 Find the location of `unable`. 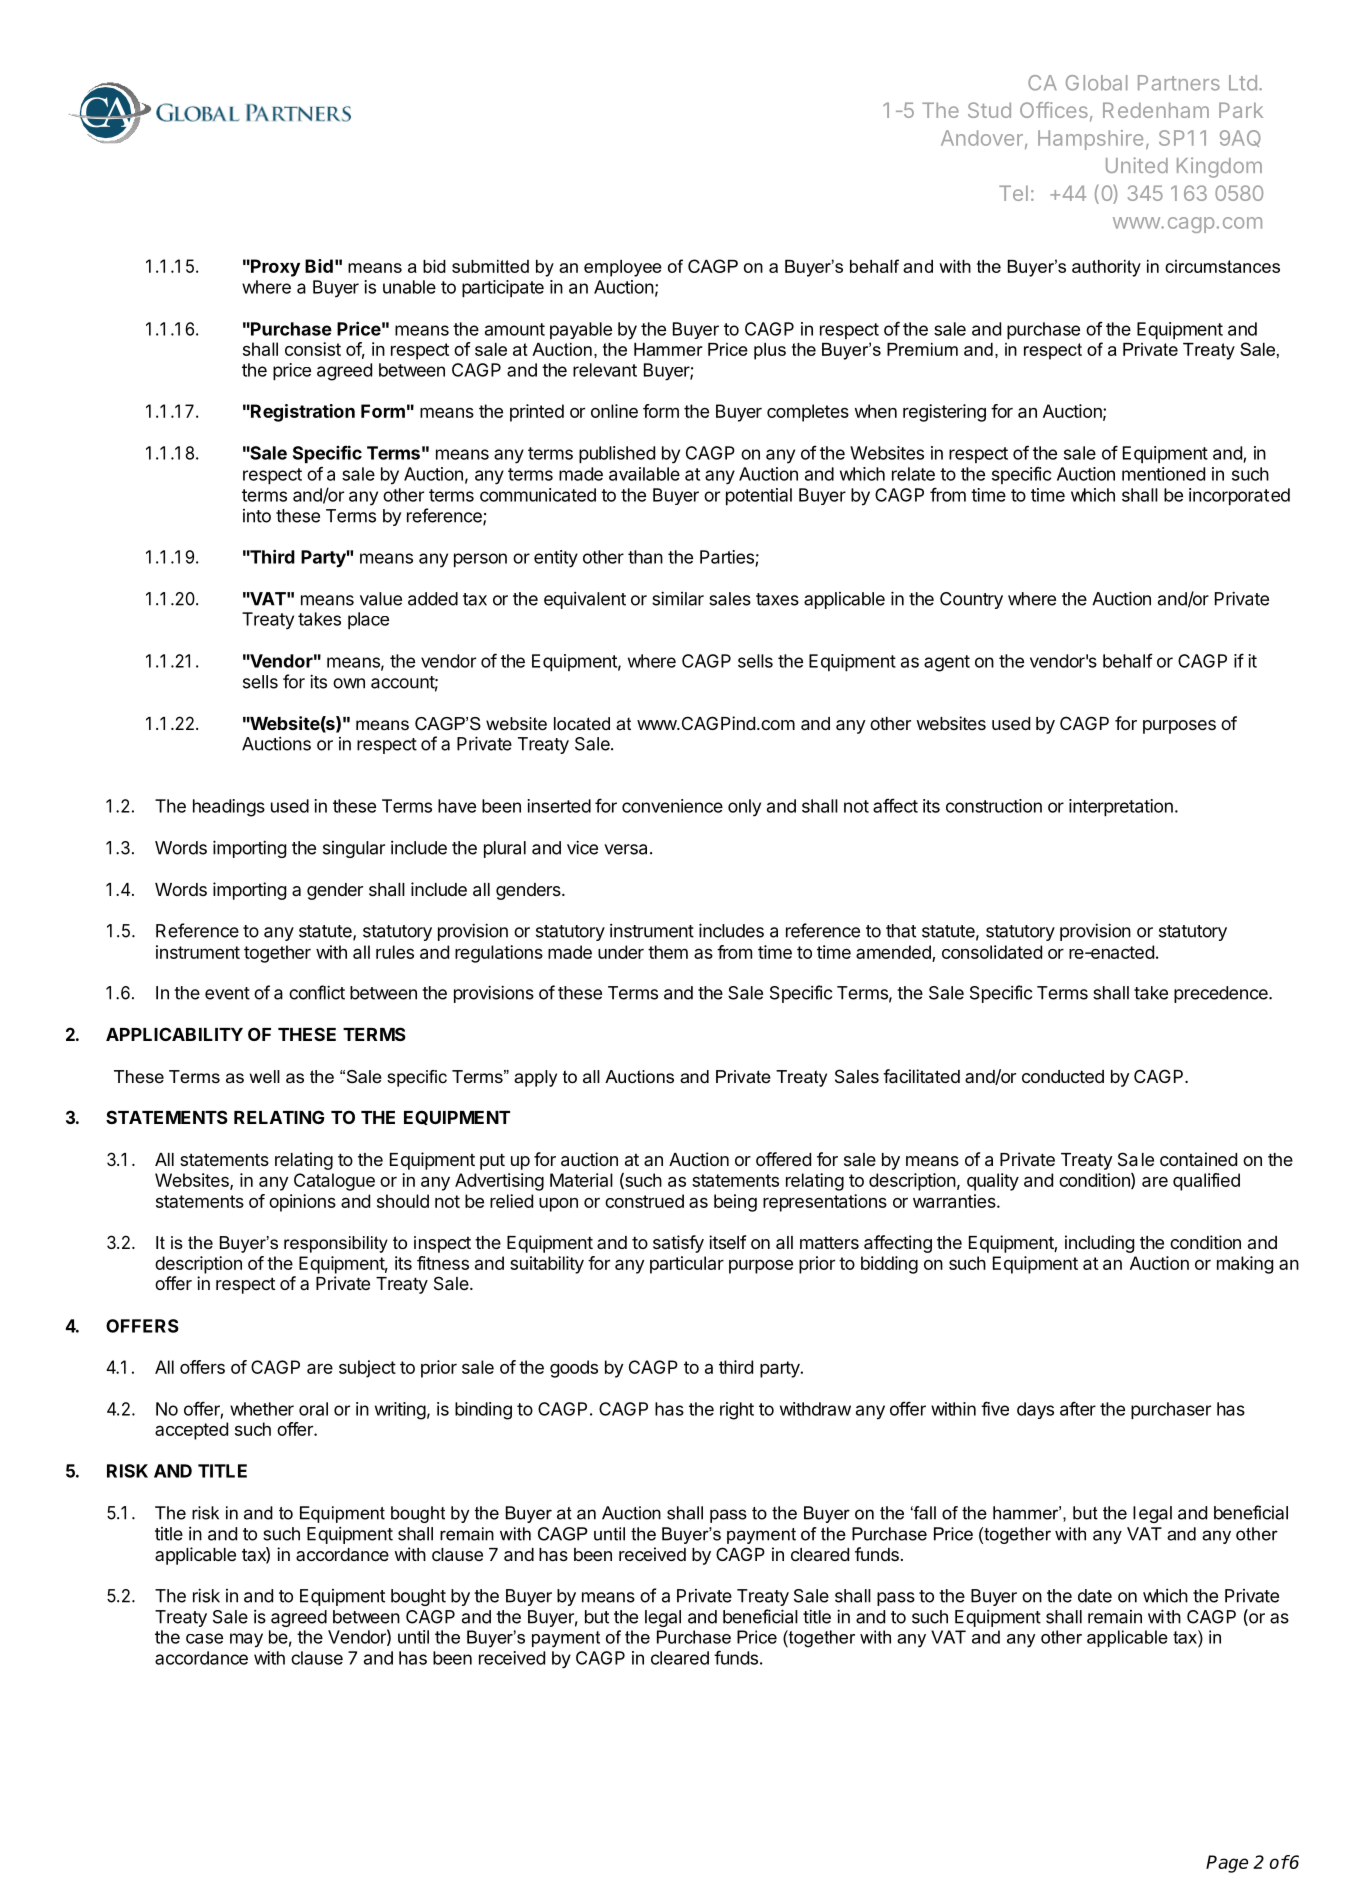

unable is located at coordinates (409, 287).
